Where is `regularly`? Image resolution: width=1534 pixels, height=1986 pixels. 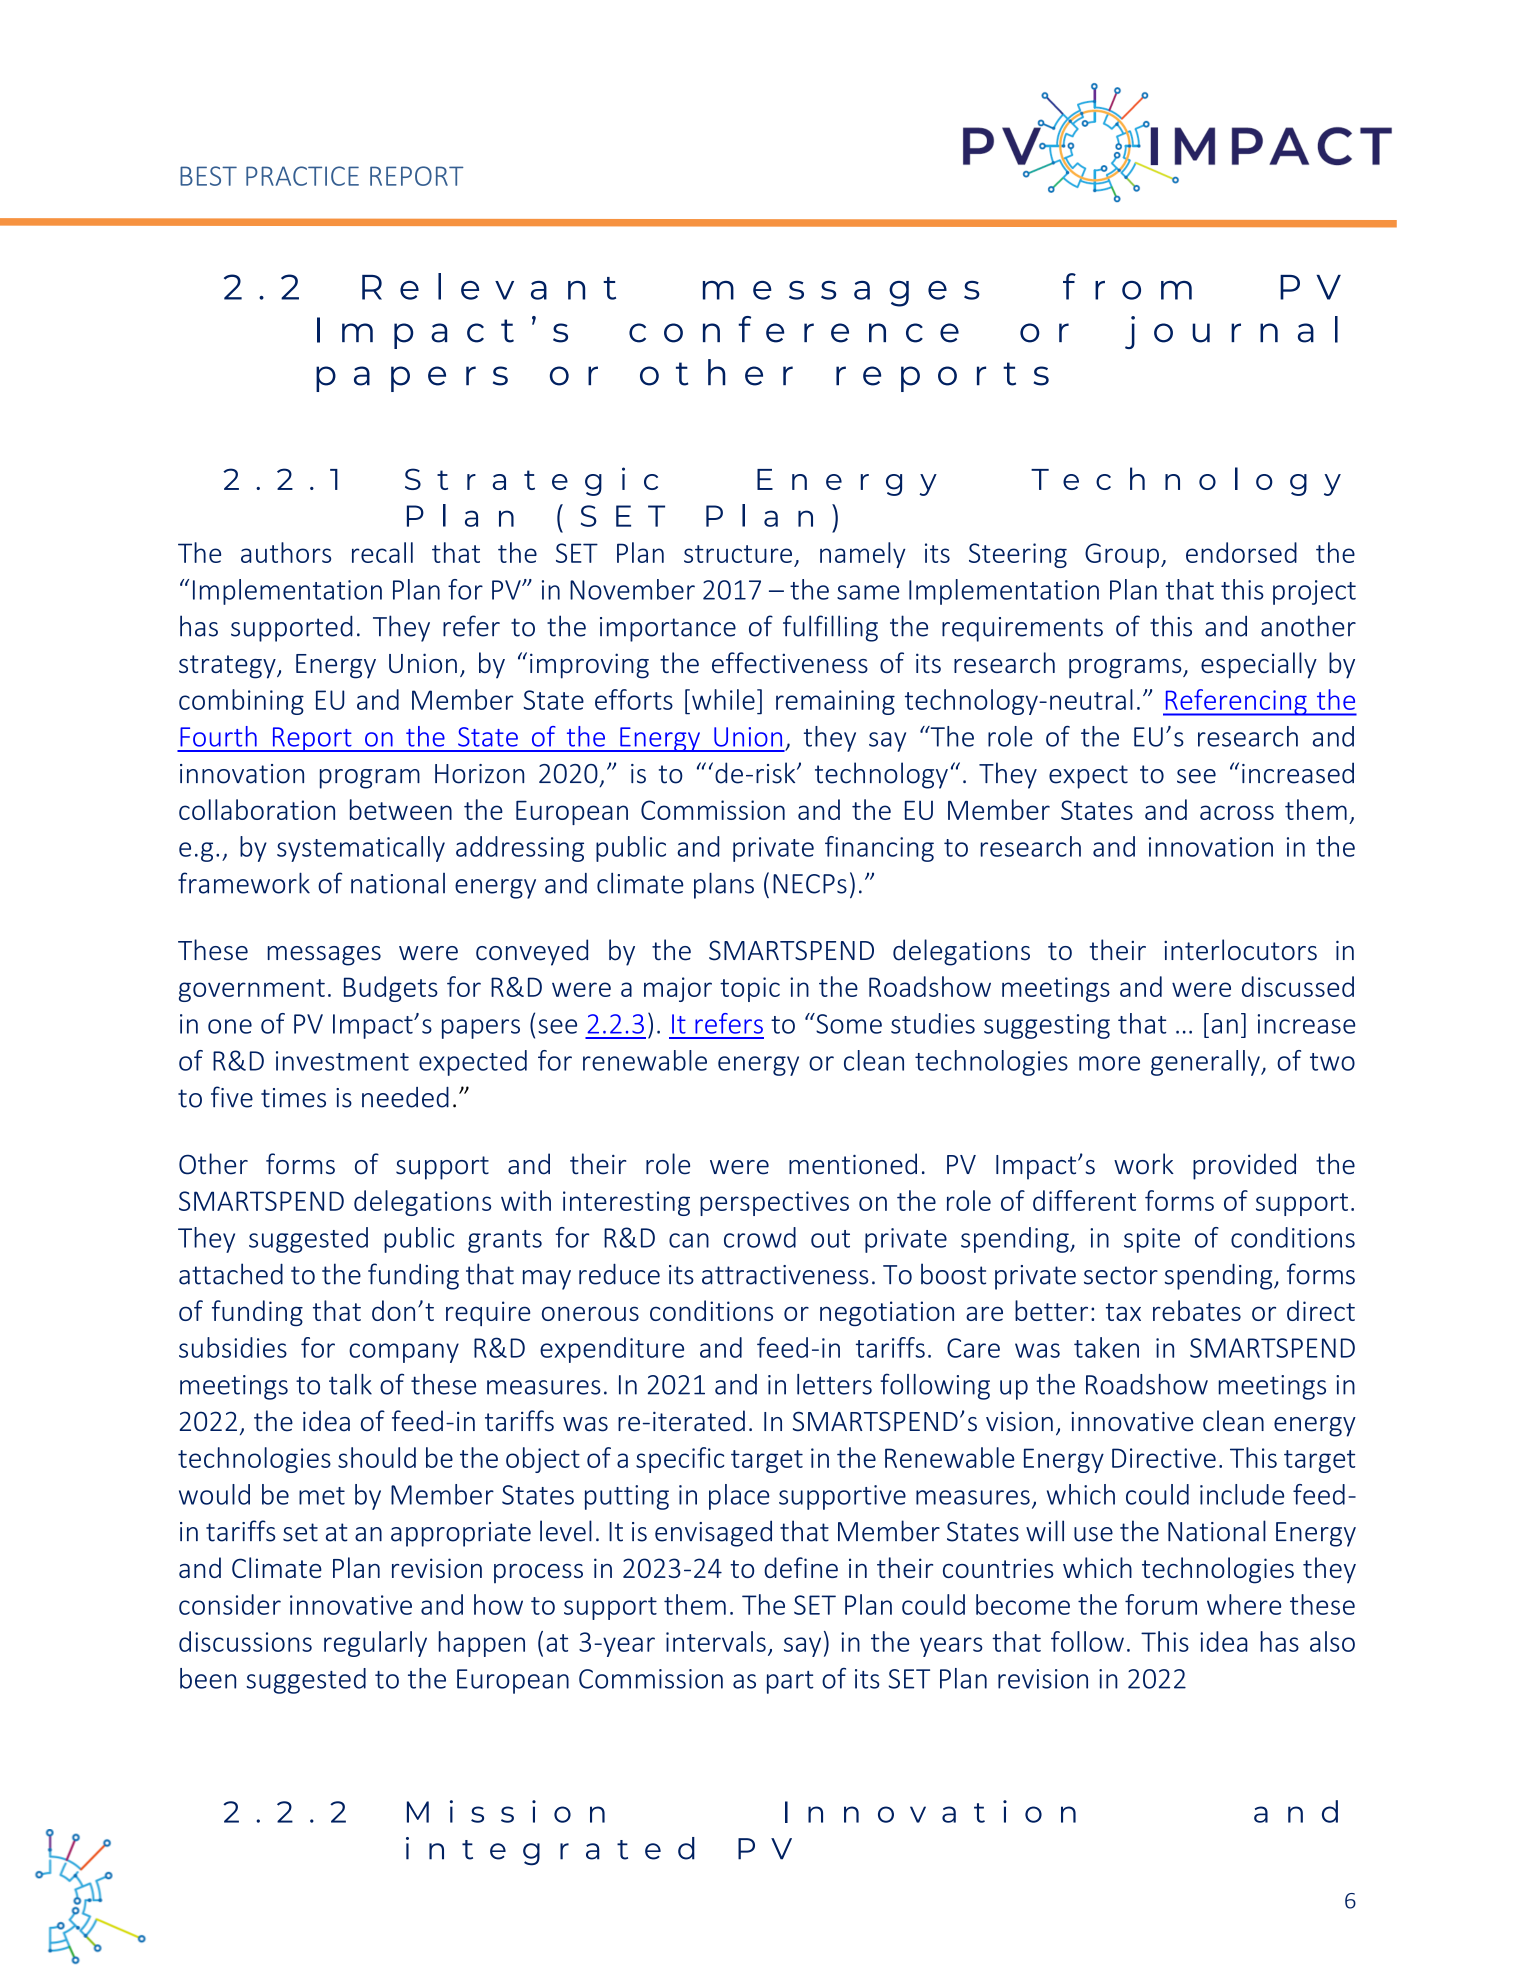
regularly is located at coordinates (375, 1644).
